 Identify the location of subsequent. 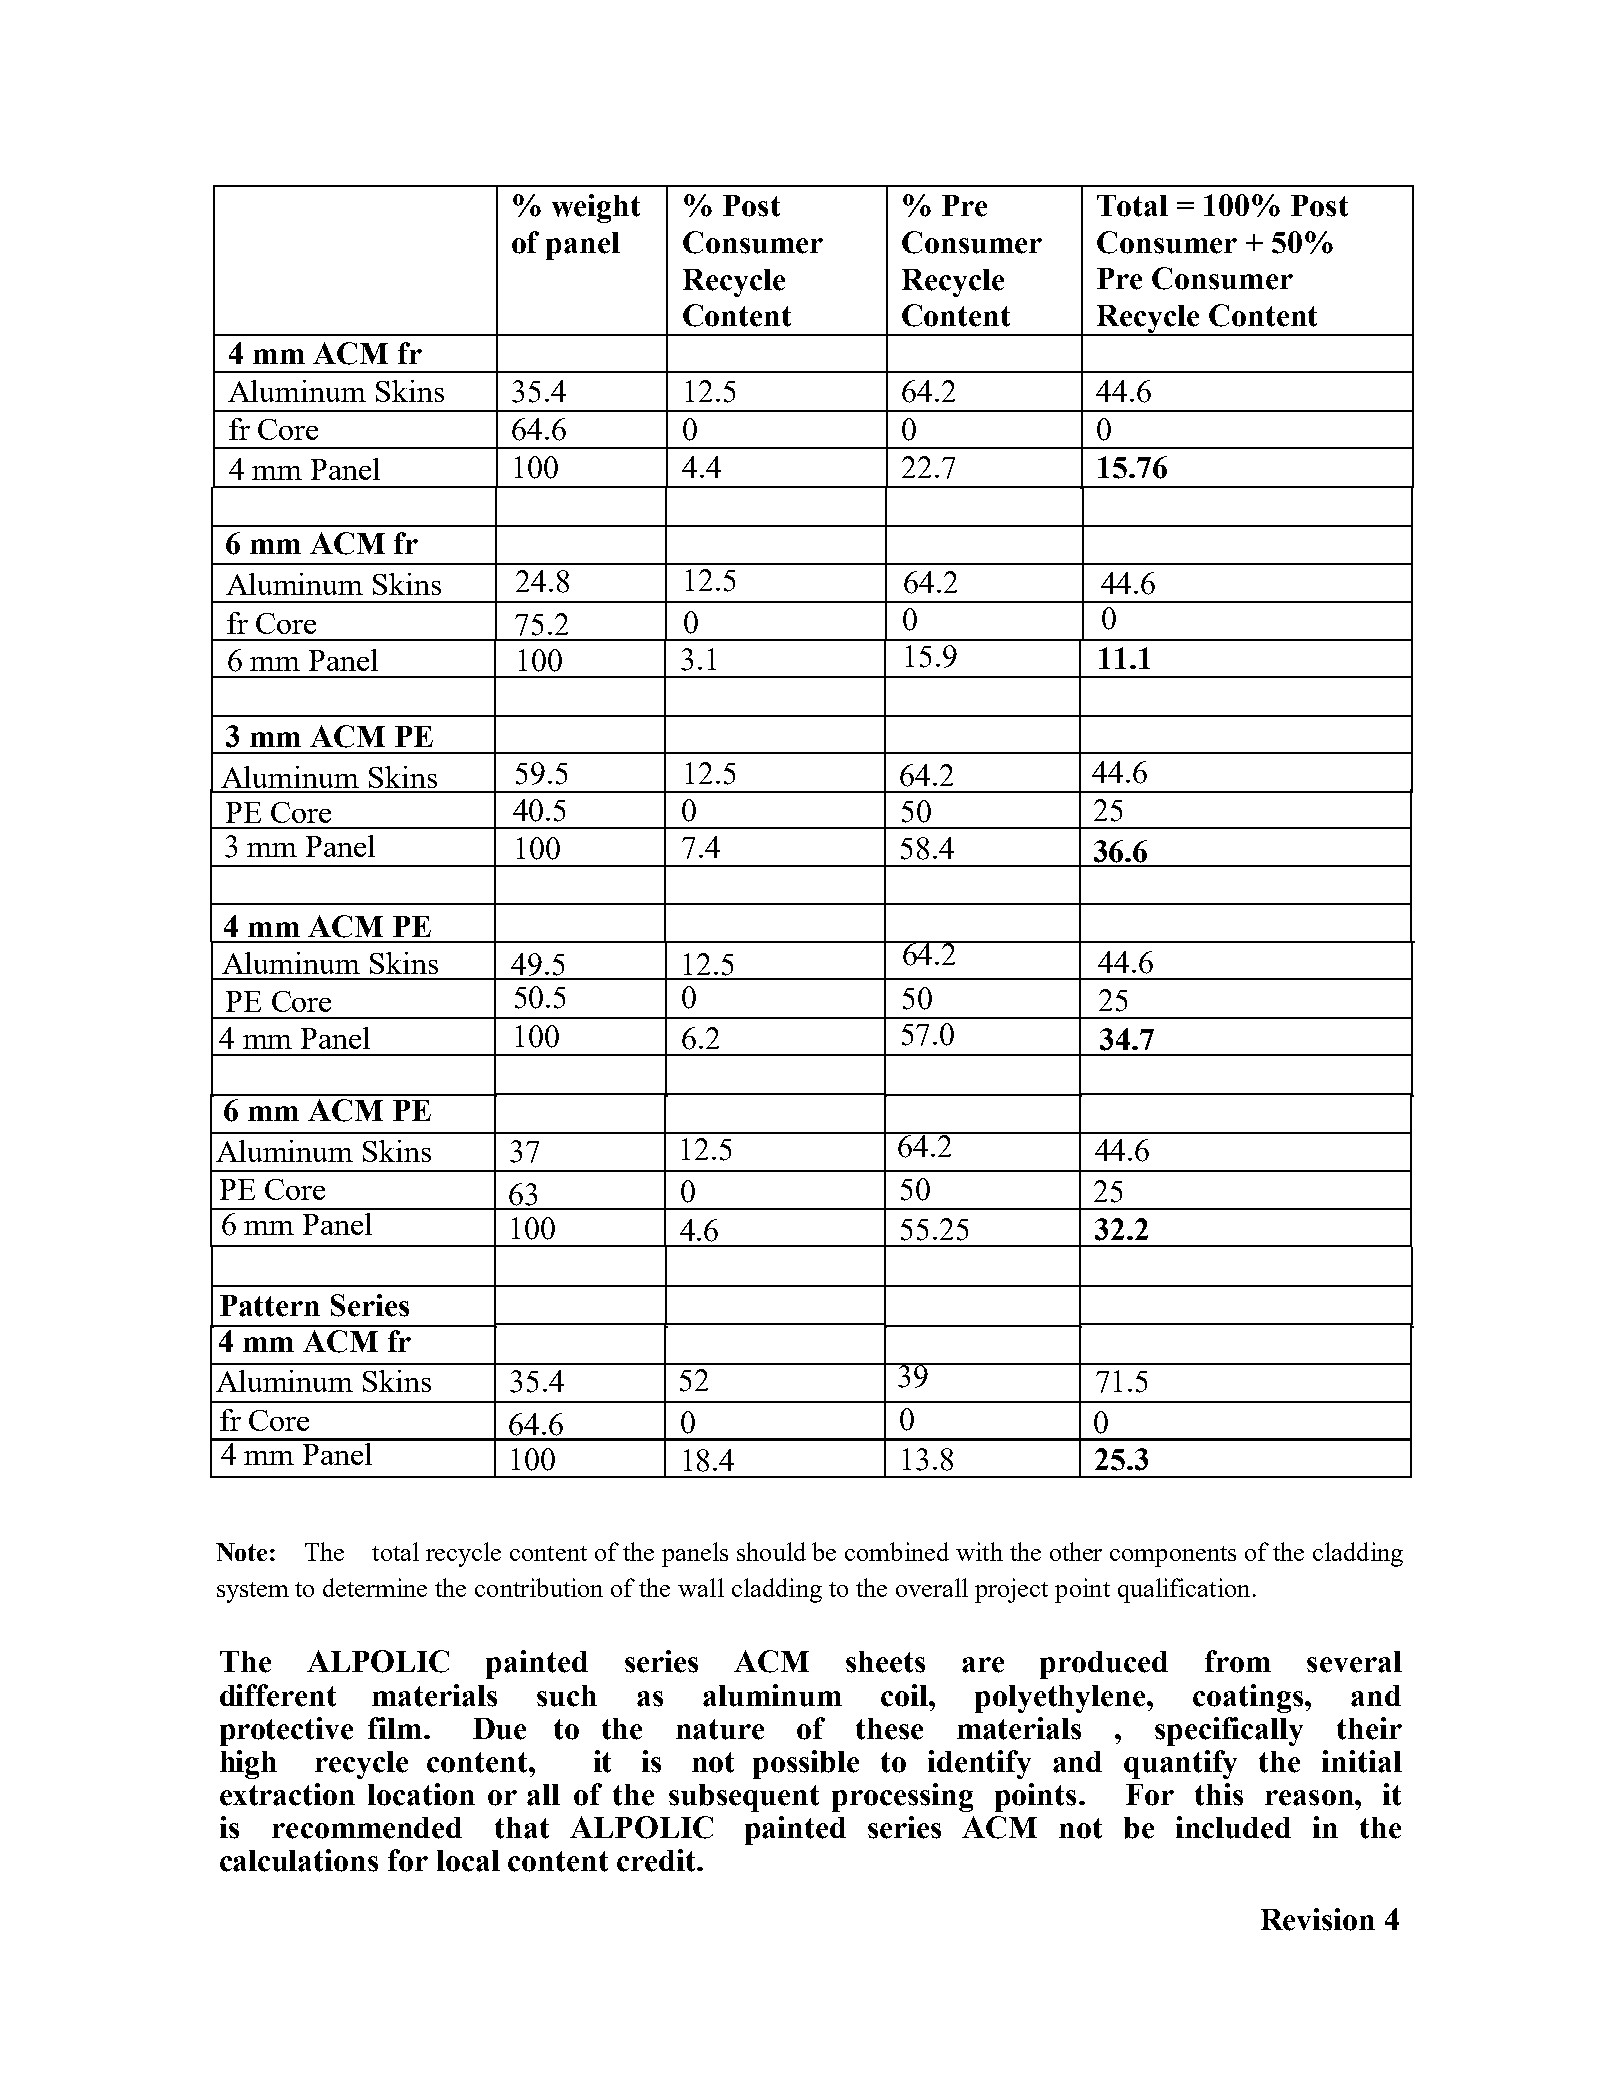
(744, 1798).
